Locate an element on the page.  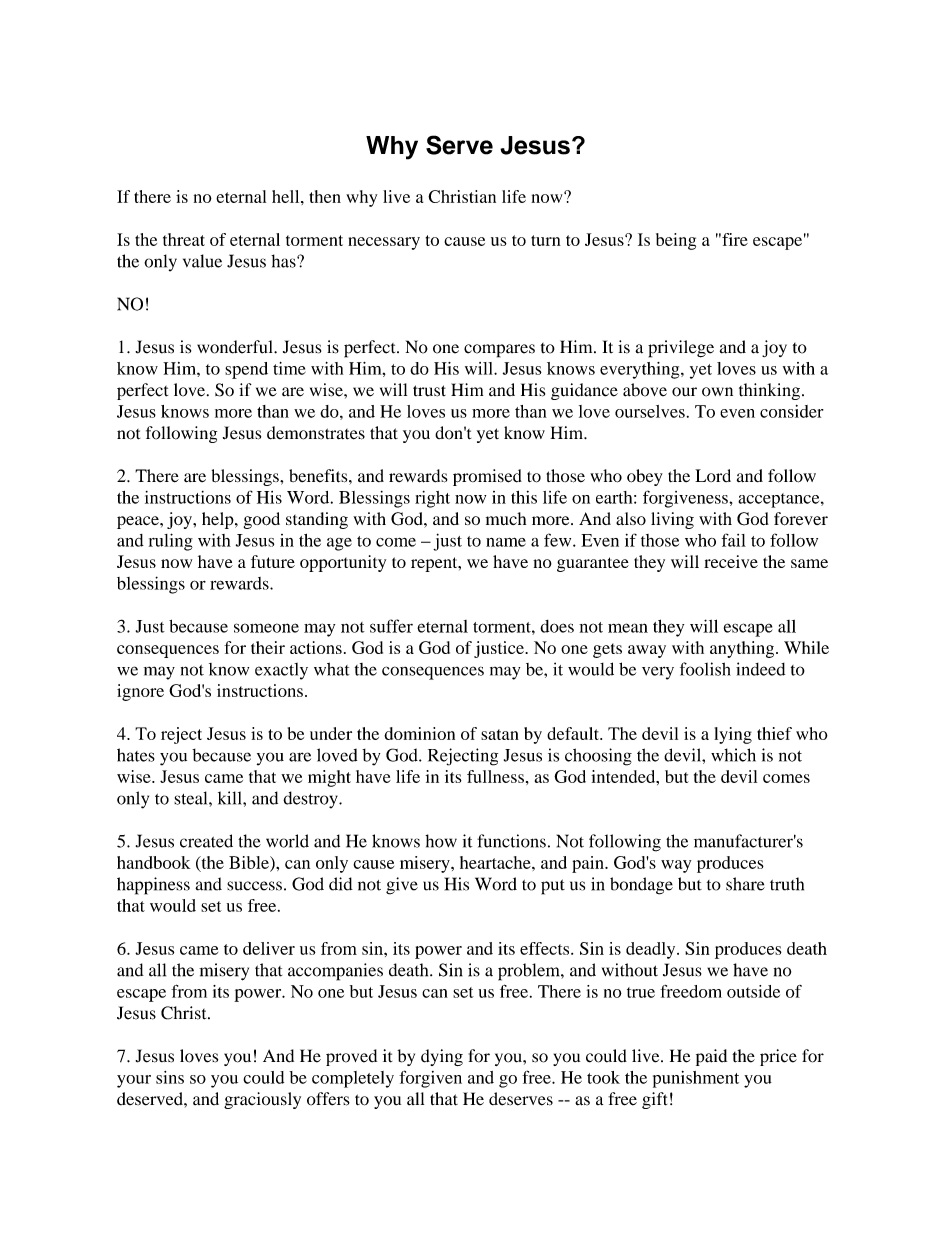
kill is located at coordinates (231, 798).
